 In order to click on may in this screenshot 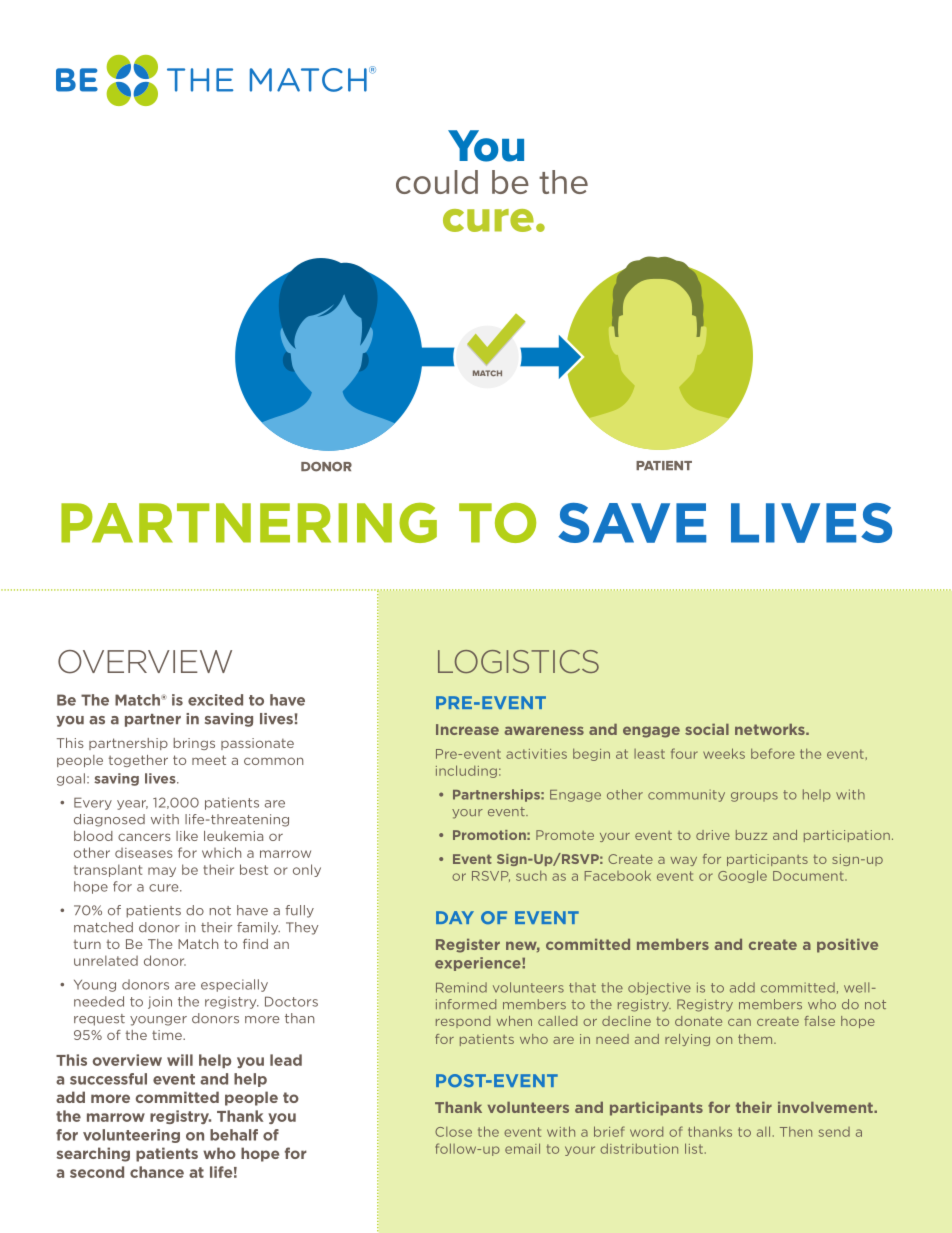, I will do `click(162, 872)`.
